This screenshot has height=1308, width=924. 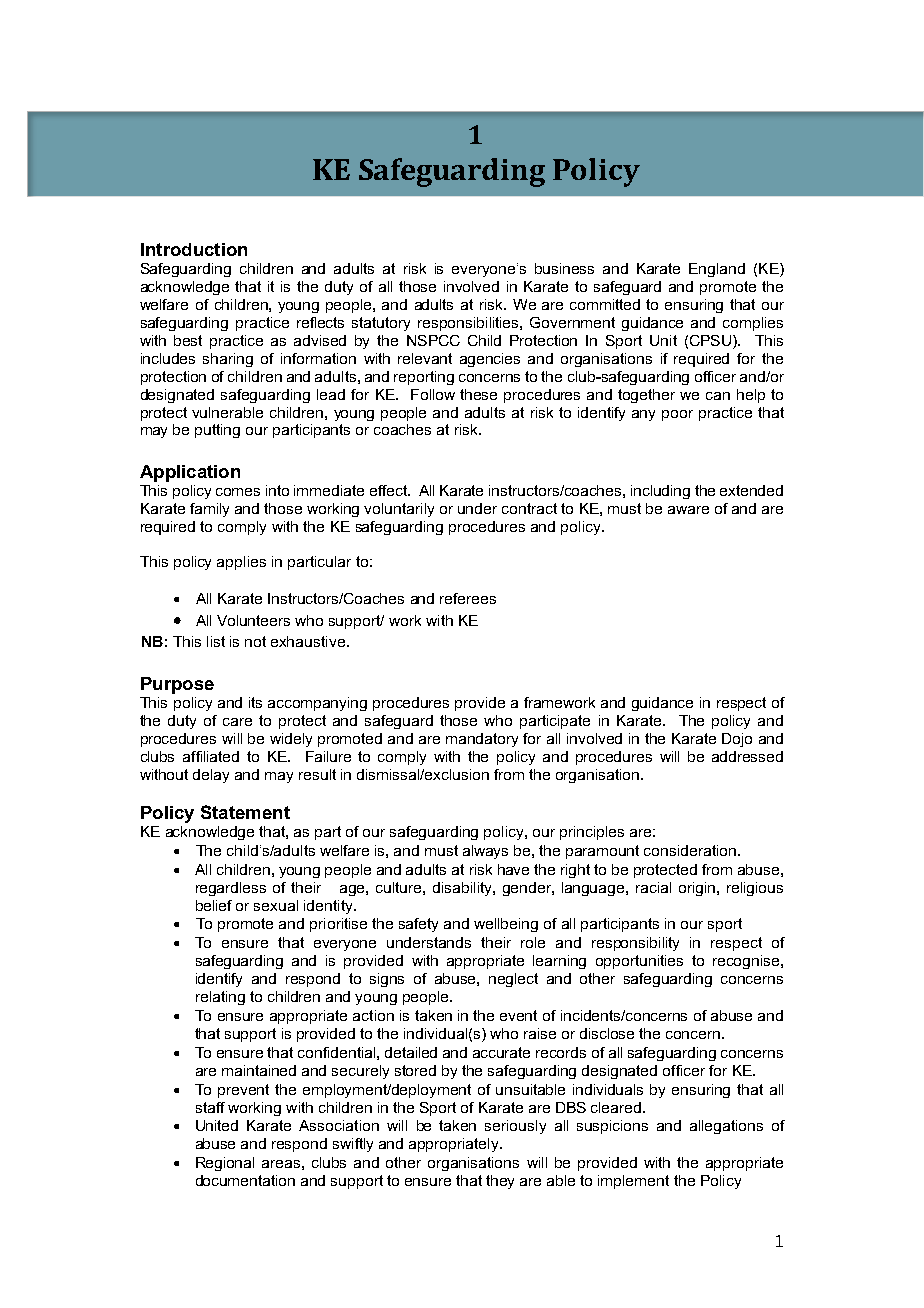 I want to click on Regional, so click(x=225, y=1164).
